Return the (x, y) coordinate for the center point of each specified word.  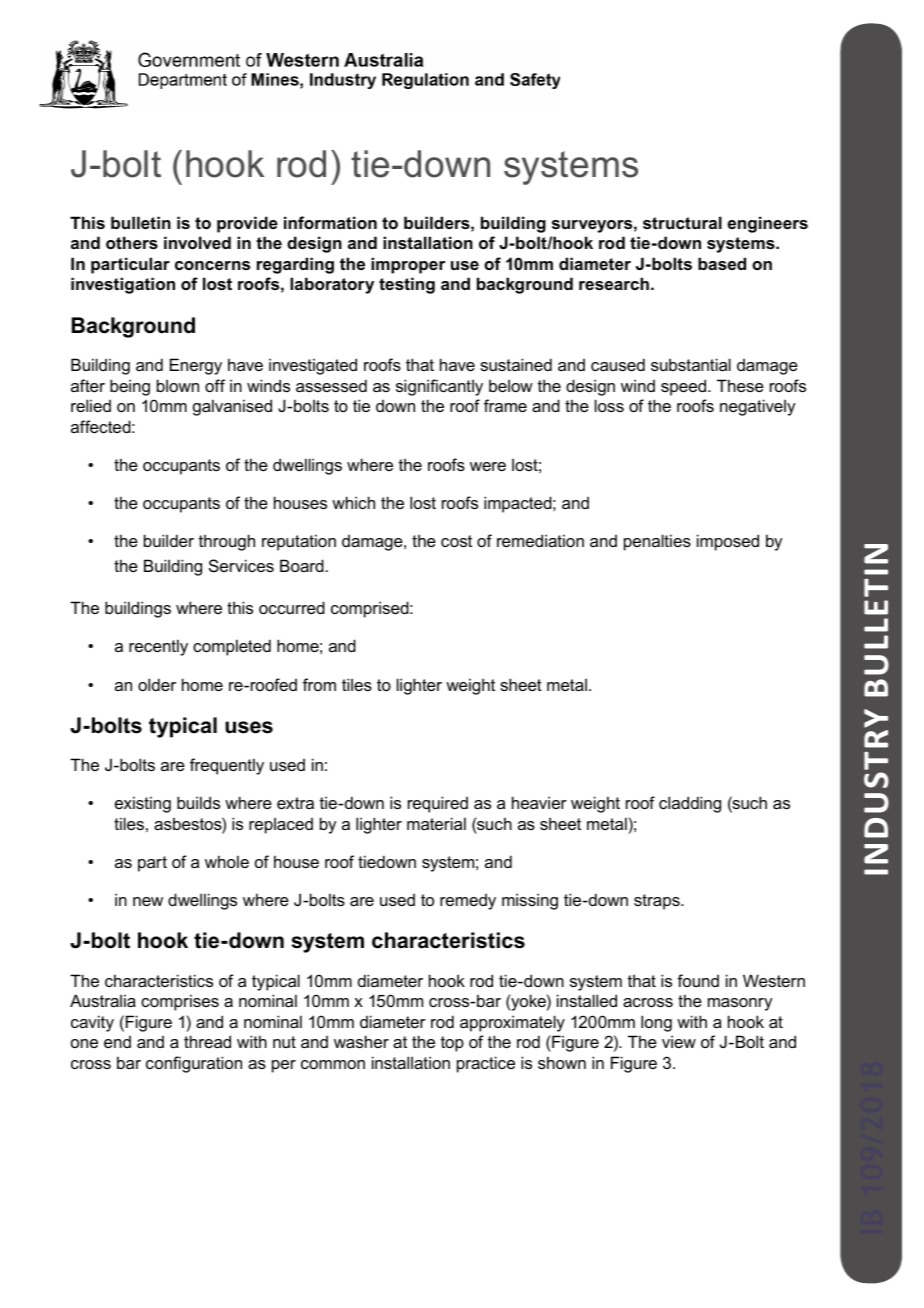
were (488, 466)
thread (207, 1041)
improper (408, 265)
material (436, 823)
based (722, 263)
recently (158, 647)
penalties (657, 542)
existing (143, 804)
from (319, 684)
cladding (690, 804)
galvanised (232, 407)
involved (197, 242)
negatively (757, 407)
